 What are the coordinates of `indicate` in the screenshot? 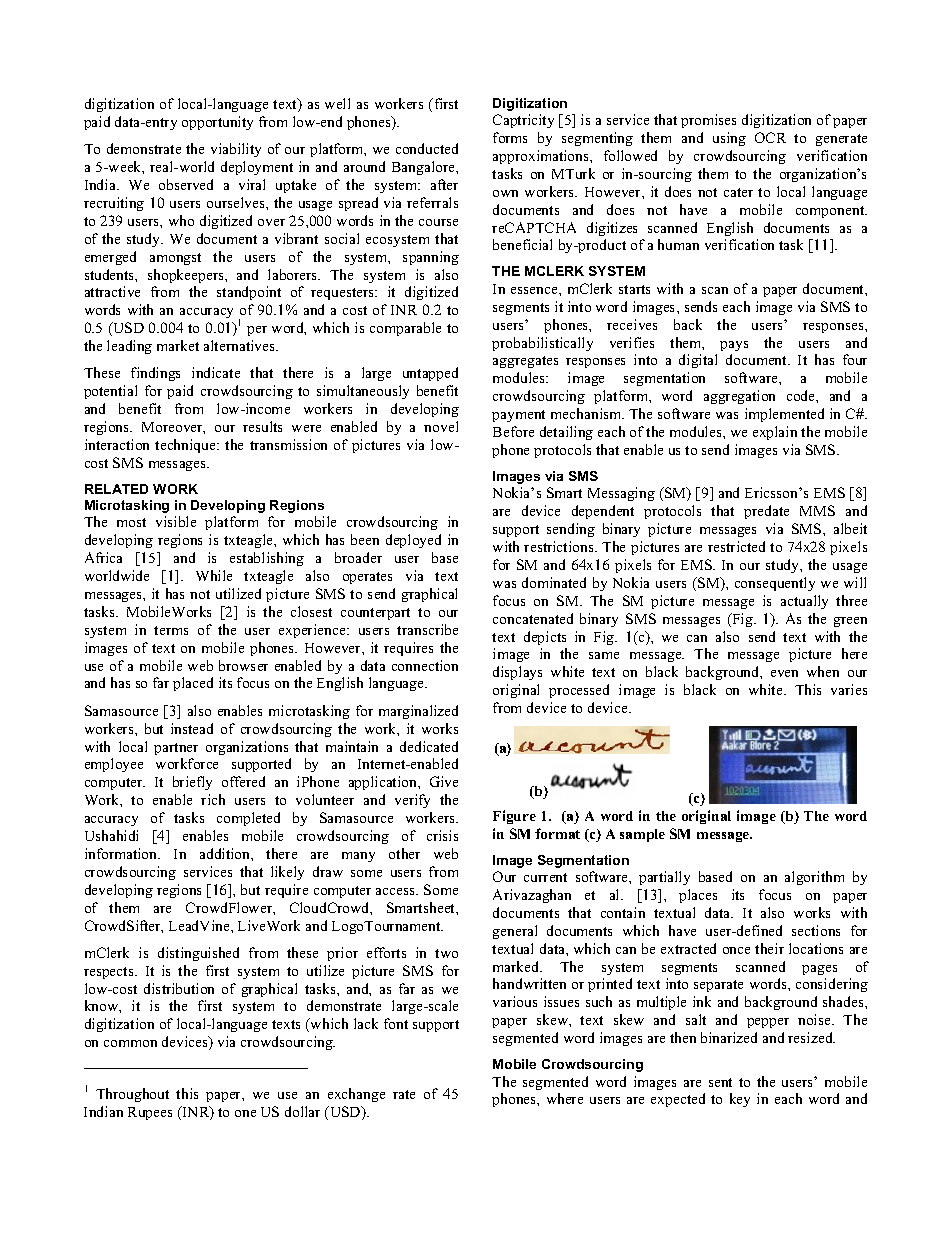 It's located at (216, 372).
